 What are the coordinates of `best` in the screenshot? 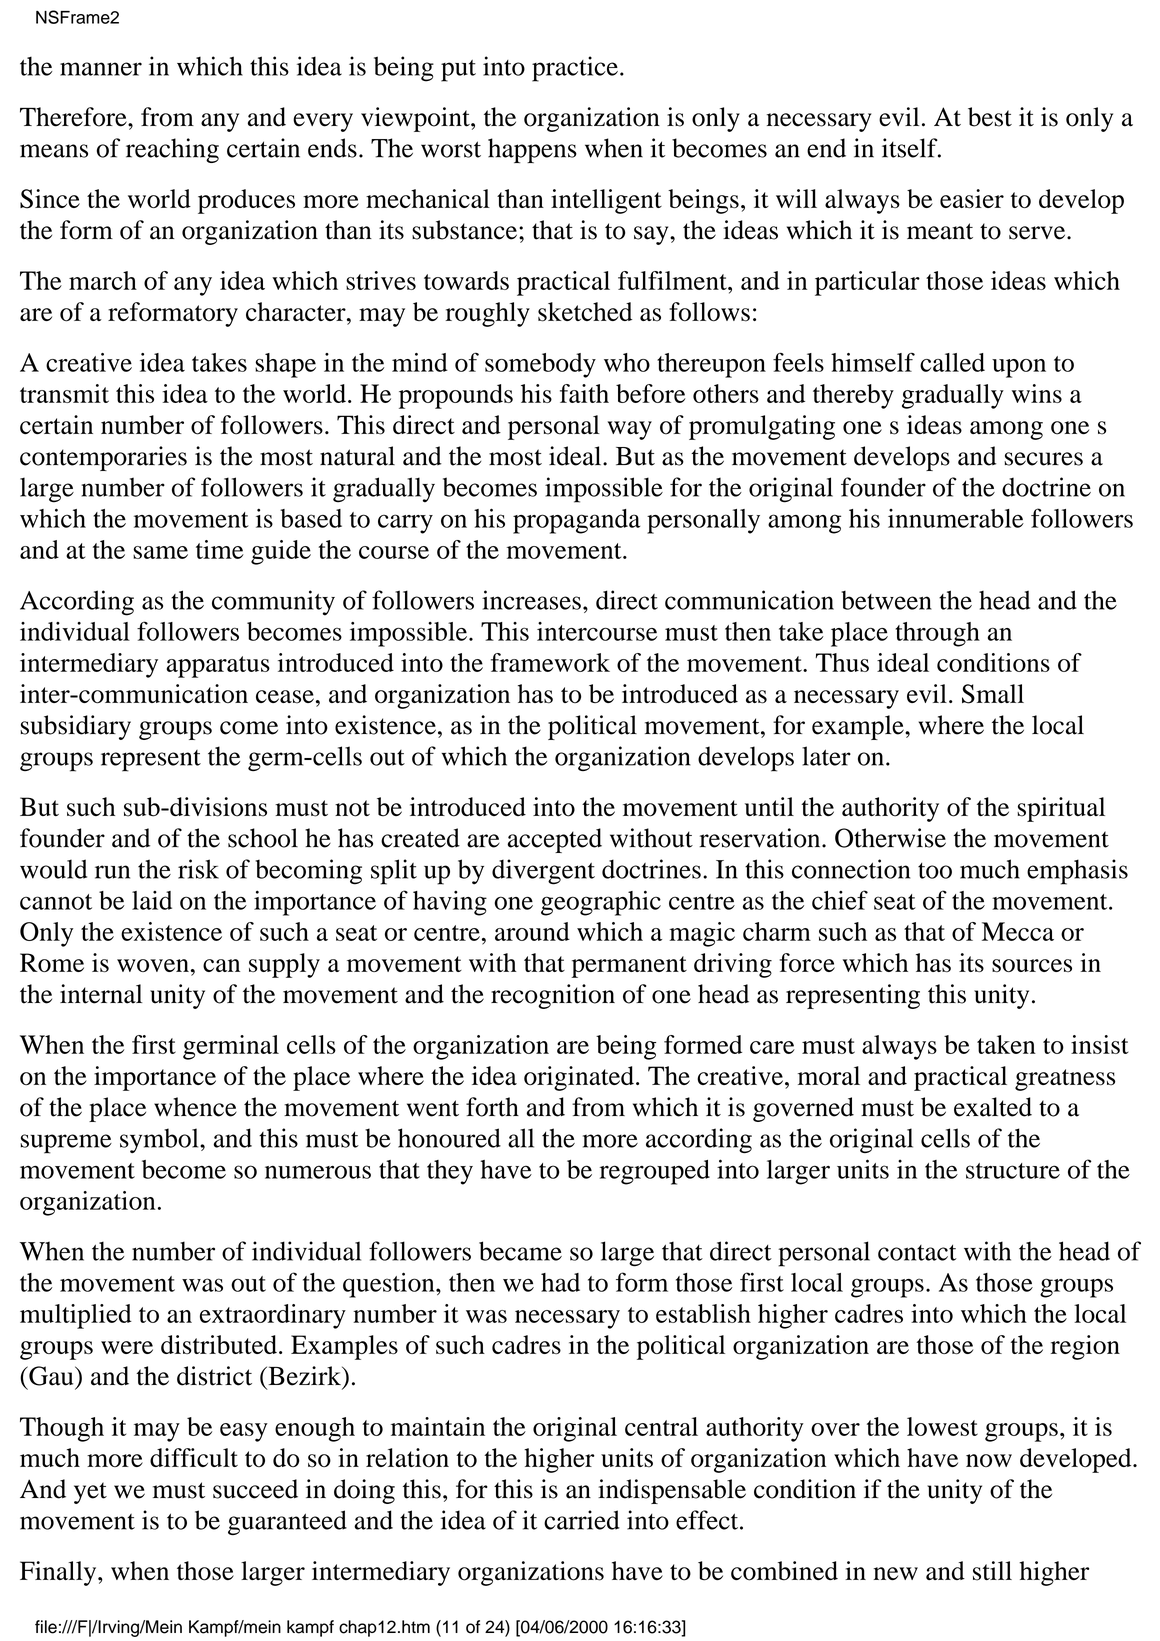 It's located at (990, 117).
